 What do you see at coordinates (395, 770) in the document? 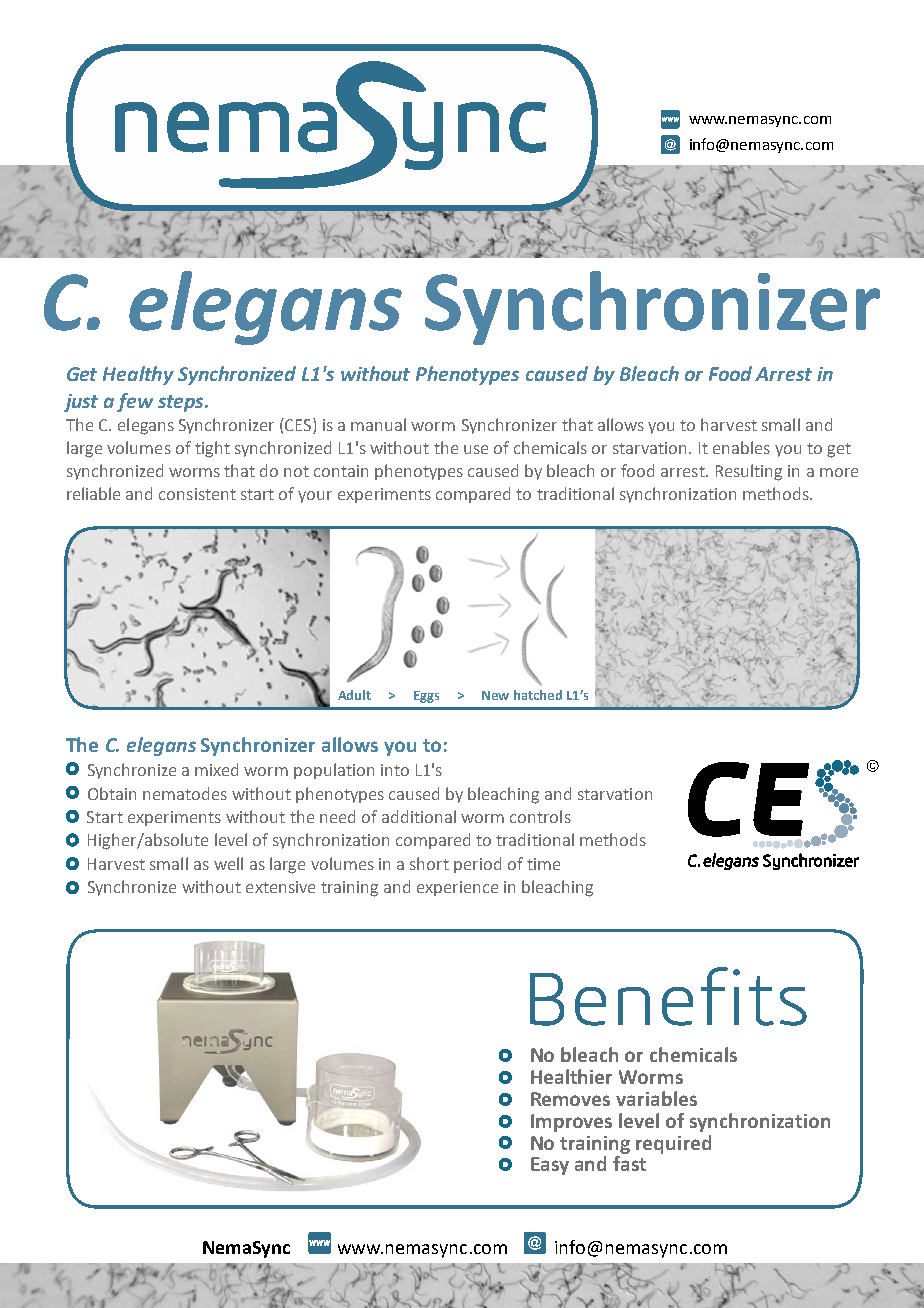
I see `into` at bounding box center [395, 770].
